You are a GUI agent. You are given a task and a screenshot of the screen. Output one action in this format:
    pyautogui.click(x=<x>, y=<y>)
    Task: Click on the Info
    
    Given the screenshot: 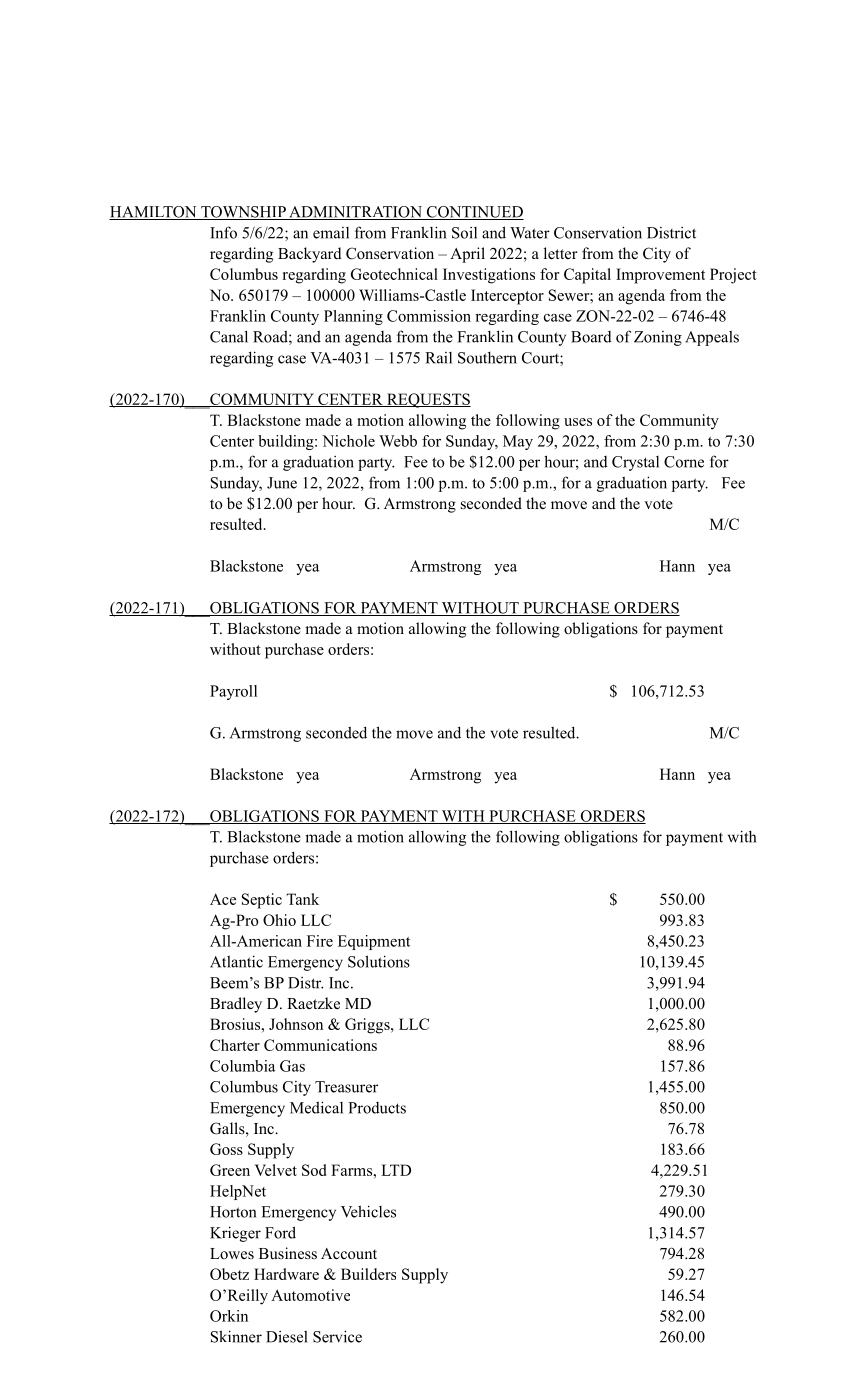 What is the action you would take?
    pyautogui.click(x=223, y=232)
